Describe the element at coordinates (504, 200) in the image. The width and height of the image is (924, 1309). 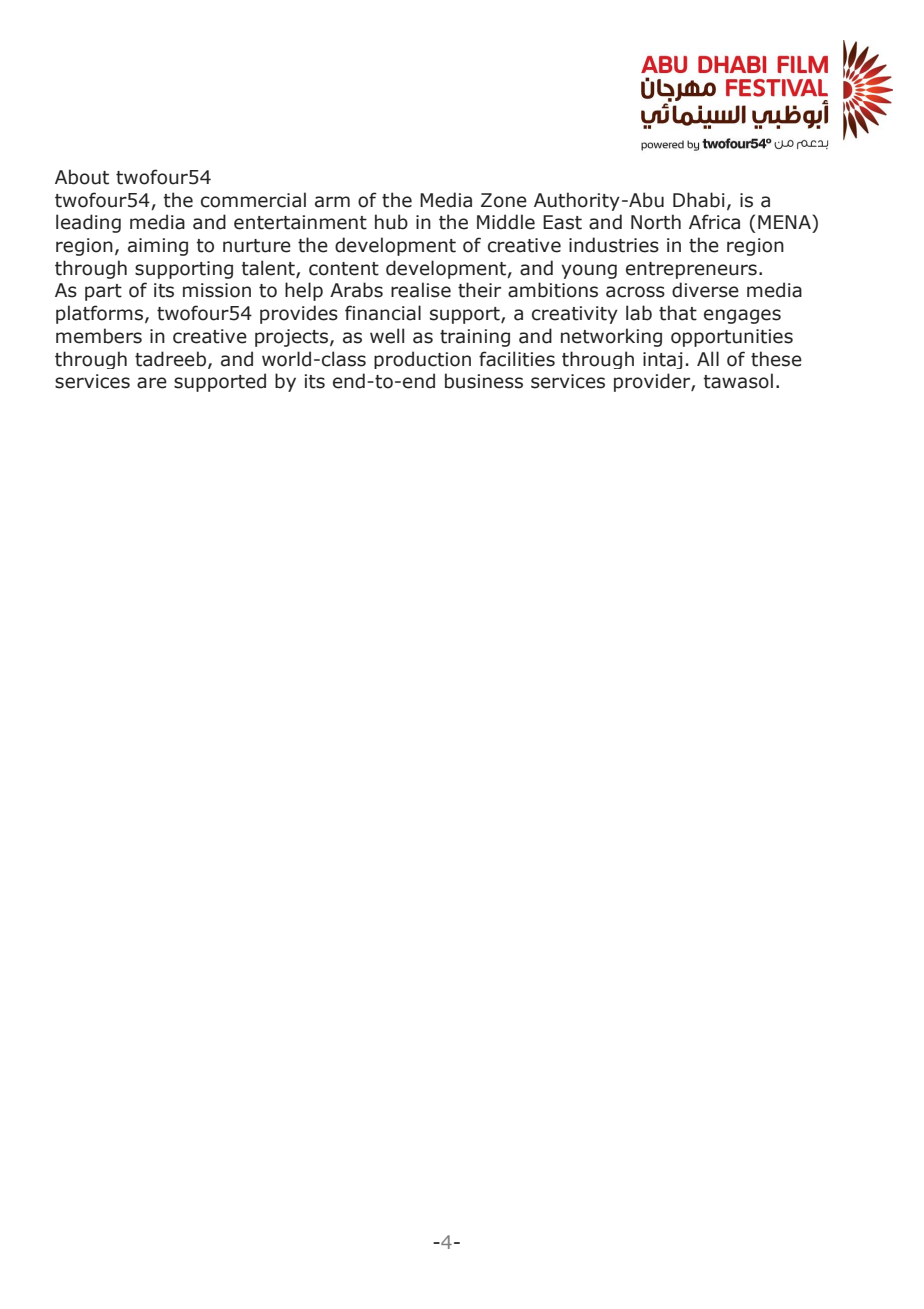
I see `Zone` at that location.
